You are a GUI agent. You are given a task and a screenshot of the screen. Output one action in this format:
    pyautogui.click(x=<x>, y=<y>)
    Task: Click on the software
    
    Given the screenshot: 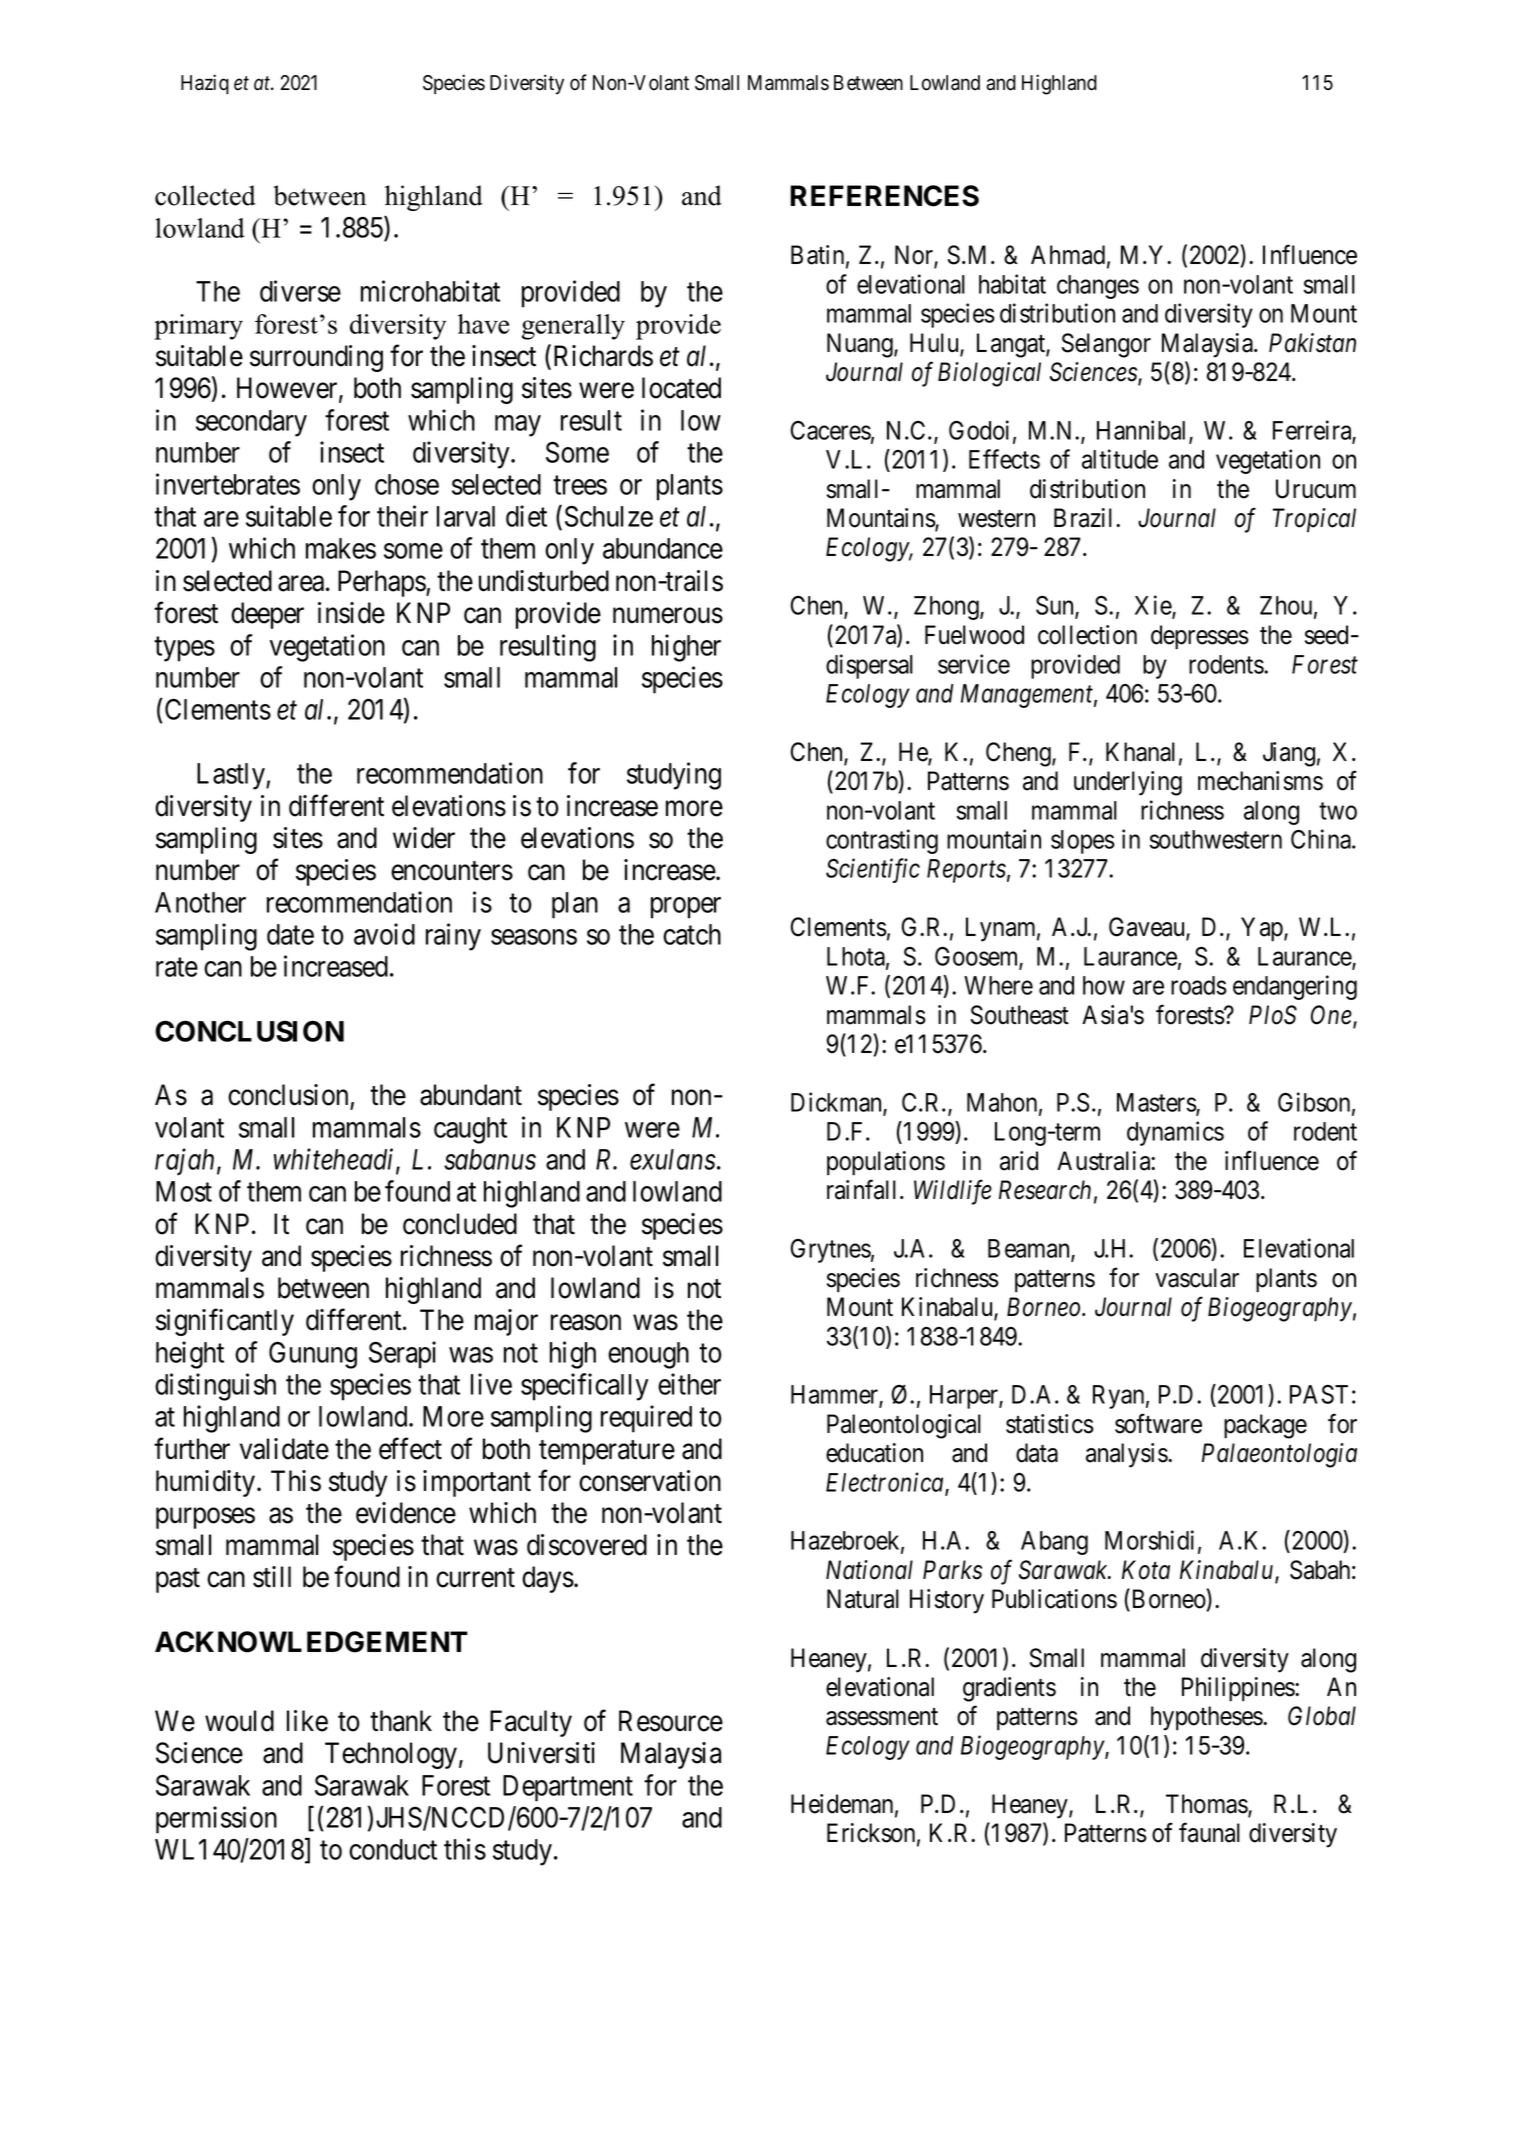 What is the action you would take?
    pyautogui.click(x=1158, y=1423)
